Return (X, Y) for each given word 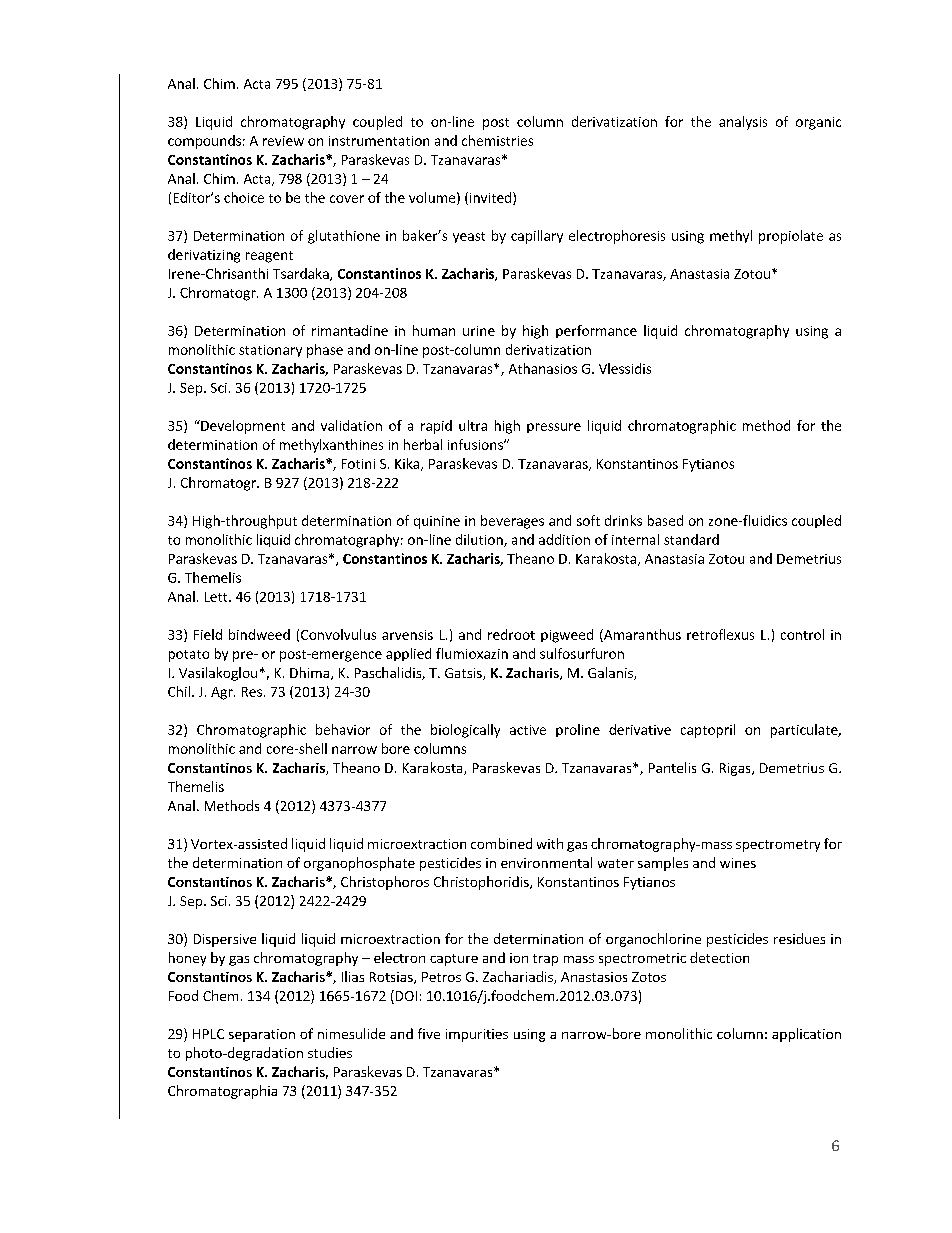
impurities (477, 1035)
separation (262, 1035)
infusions (476, 444)
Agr (223, 693)
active (528, 730)
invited (490, 198)
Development (242, 427)
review (283, 141)
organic (818, 123)
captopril (708, 731)
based (665, 520)
